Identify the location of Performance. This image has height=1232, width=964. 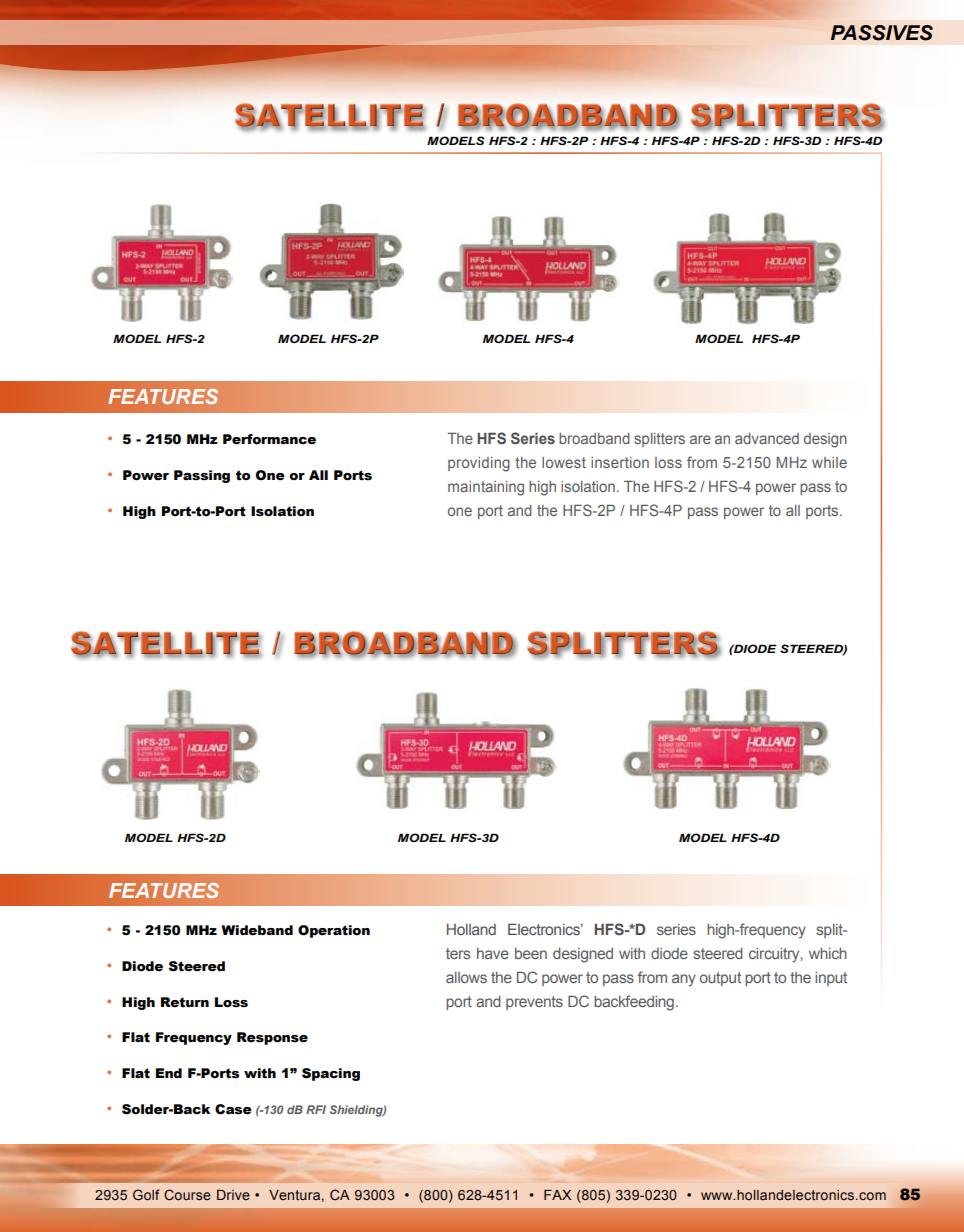
(269, 439).
